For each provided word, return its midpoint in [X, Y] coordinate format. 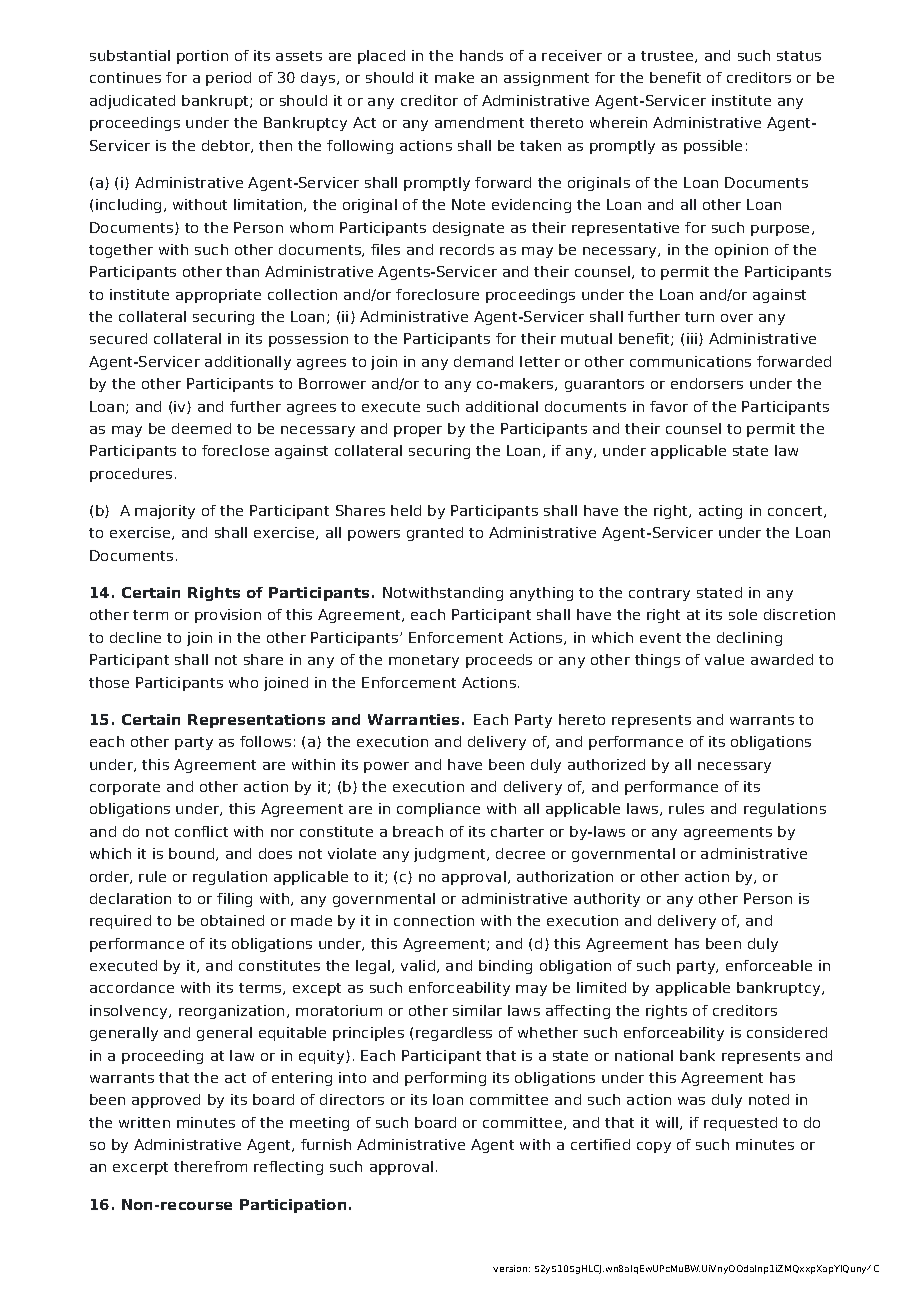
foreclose [235, 450]
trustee [668, 57]
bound [193, 854]
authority [607, 900]
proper [418, 431]
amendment [479, 122]
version [510, 1268]
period [228, 79]
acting [720, 512]
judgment [451, 855]
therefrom [210, 1166]
